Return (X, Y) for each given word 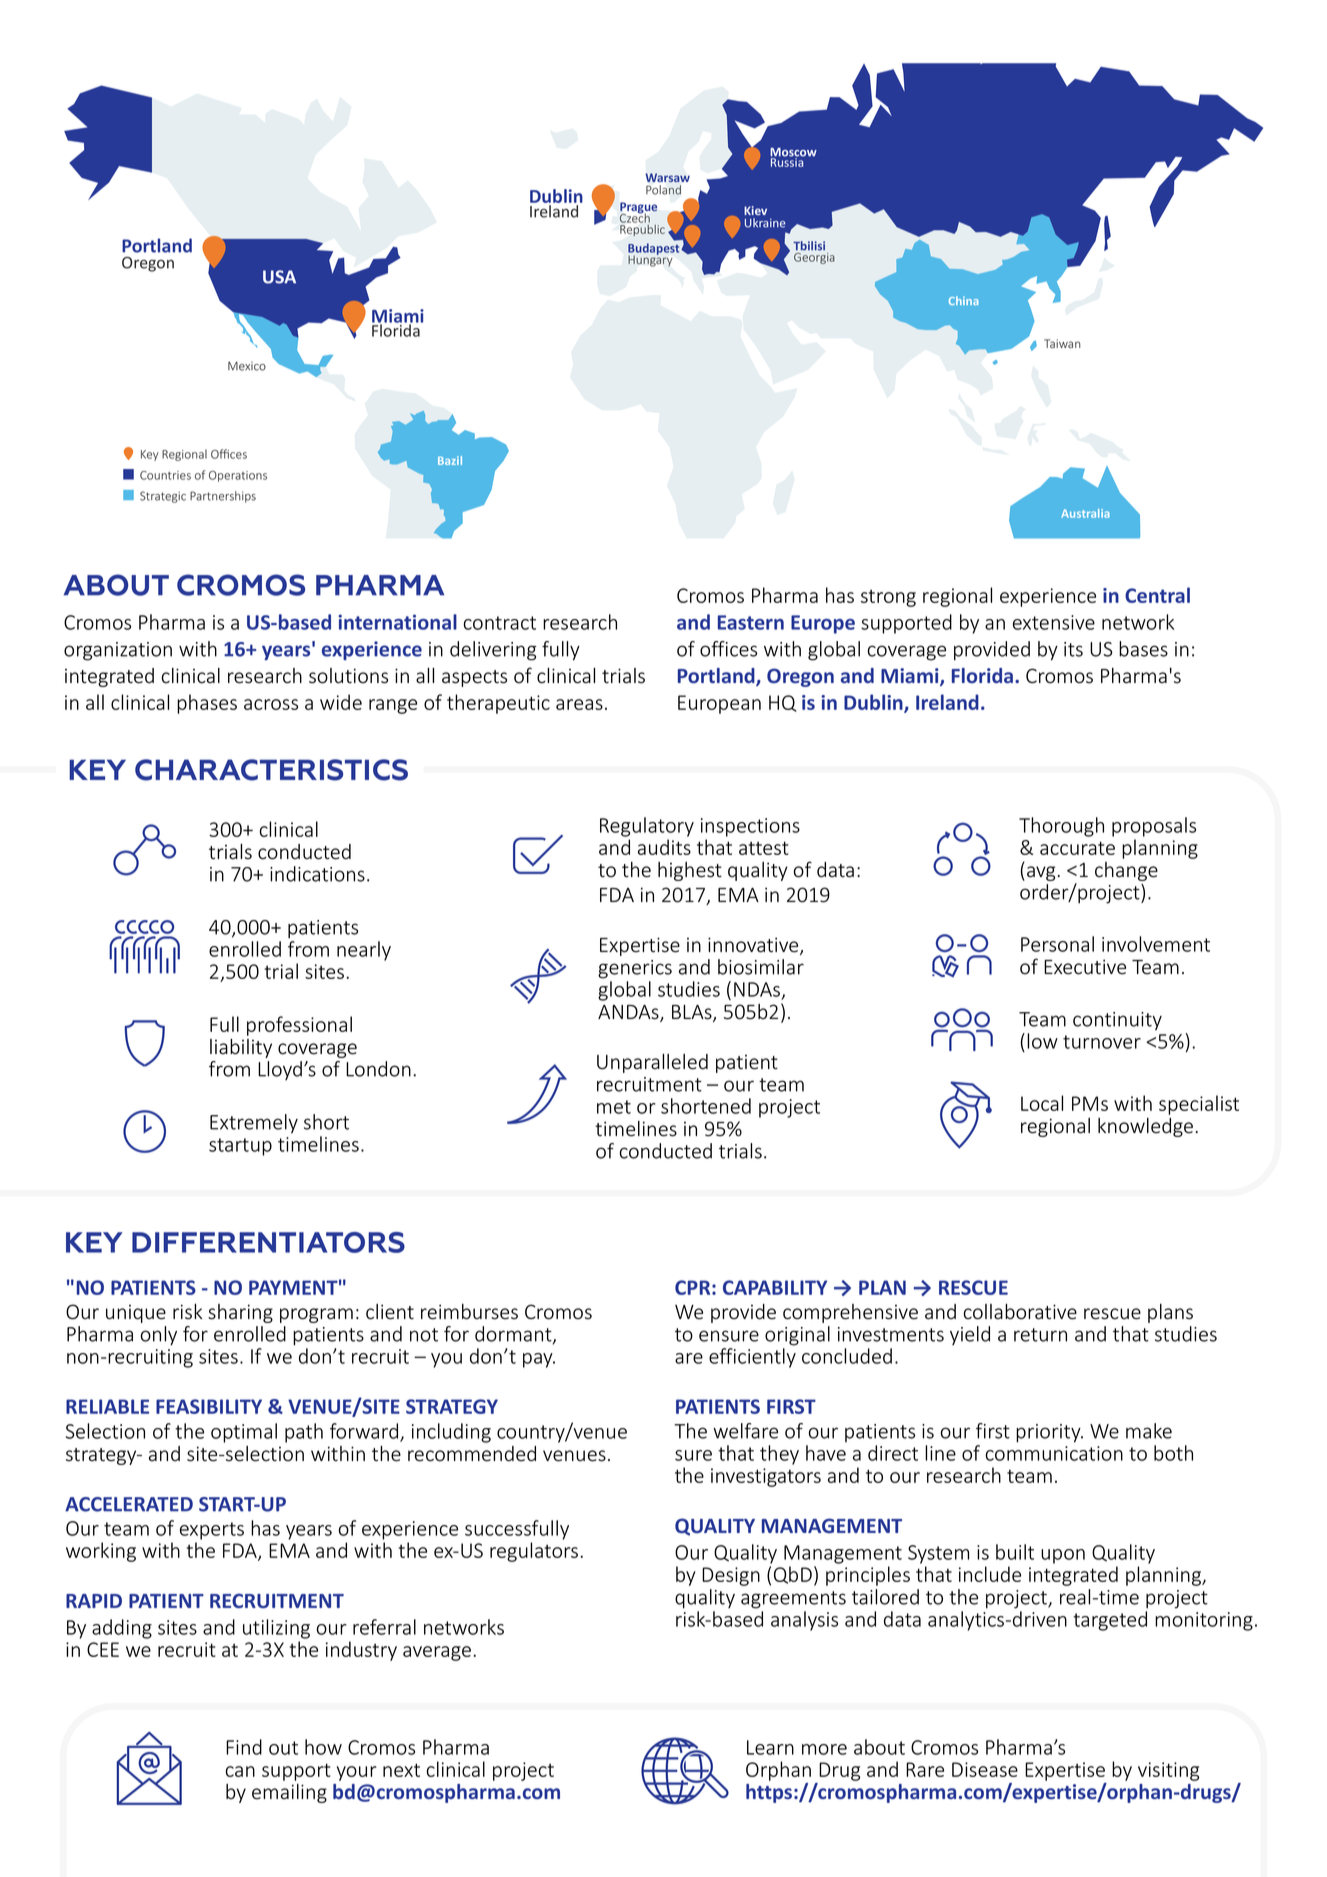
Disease (985, 1769)
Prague (638, 209)
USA (279, 277)
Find (244, 1747)
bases (1143, 649)
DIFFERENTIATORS (268, 1242)
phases (207, 704)
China (964, 300)
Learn (770, 1747)
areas (579, 704)
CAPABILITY (775, 1287)
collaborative (1020, 1312)
